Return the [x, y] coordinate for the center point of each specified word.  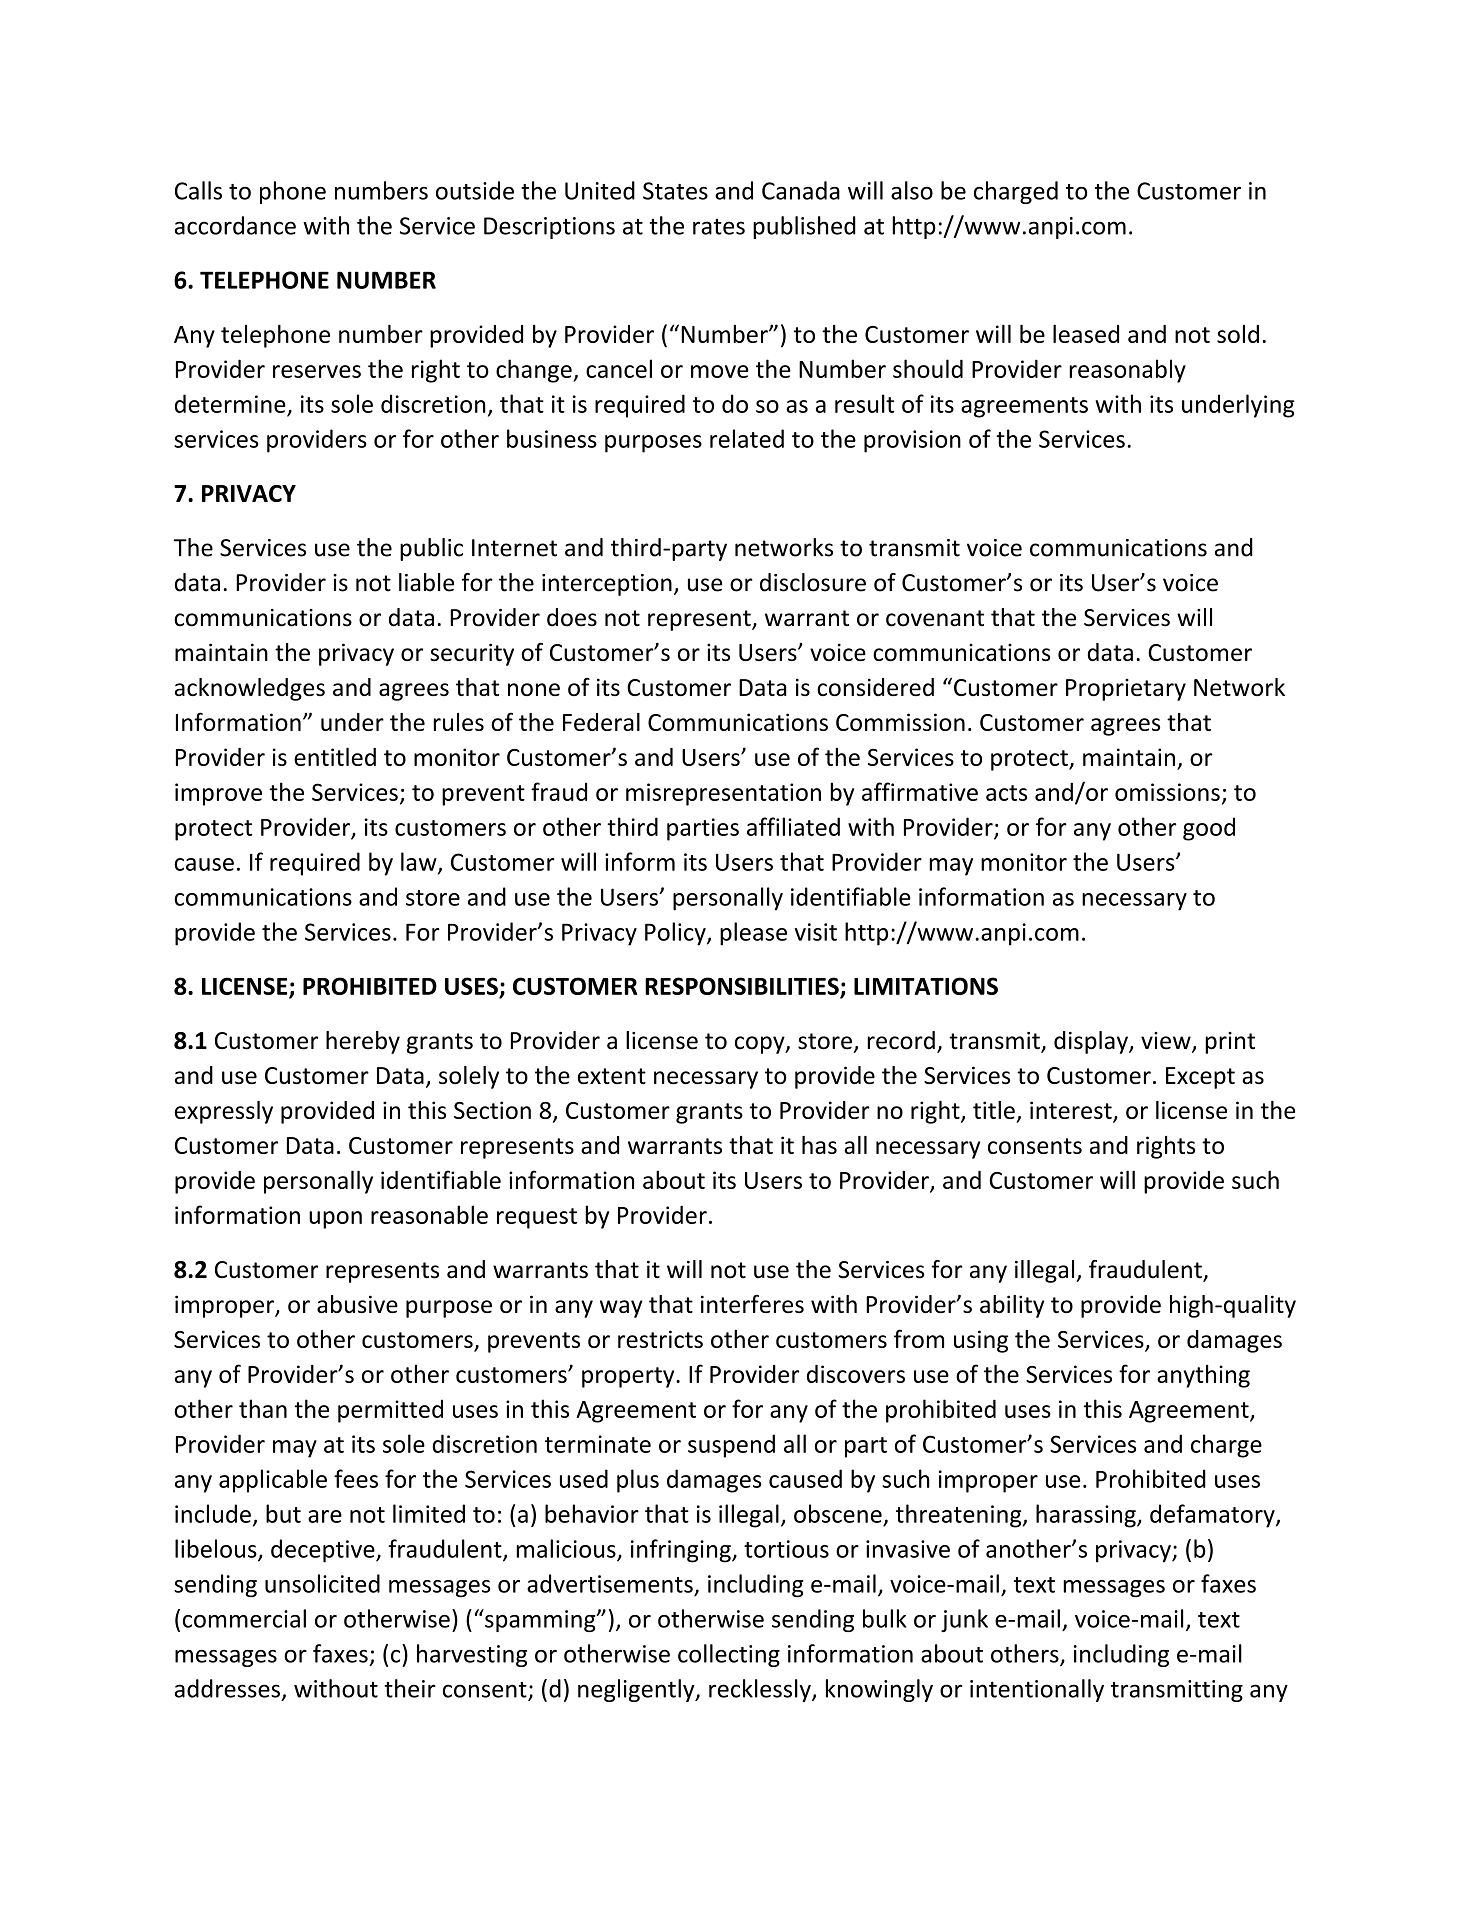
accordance [235, 225]
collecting [729, 1655]
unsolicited [322, 1583]
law [420, 862]
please [753, 934]
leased [1086, 333]
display [1091, 1042]
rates [719, 227]
